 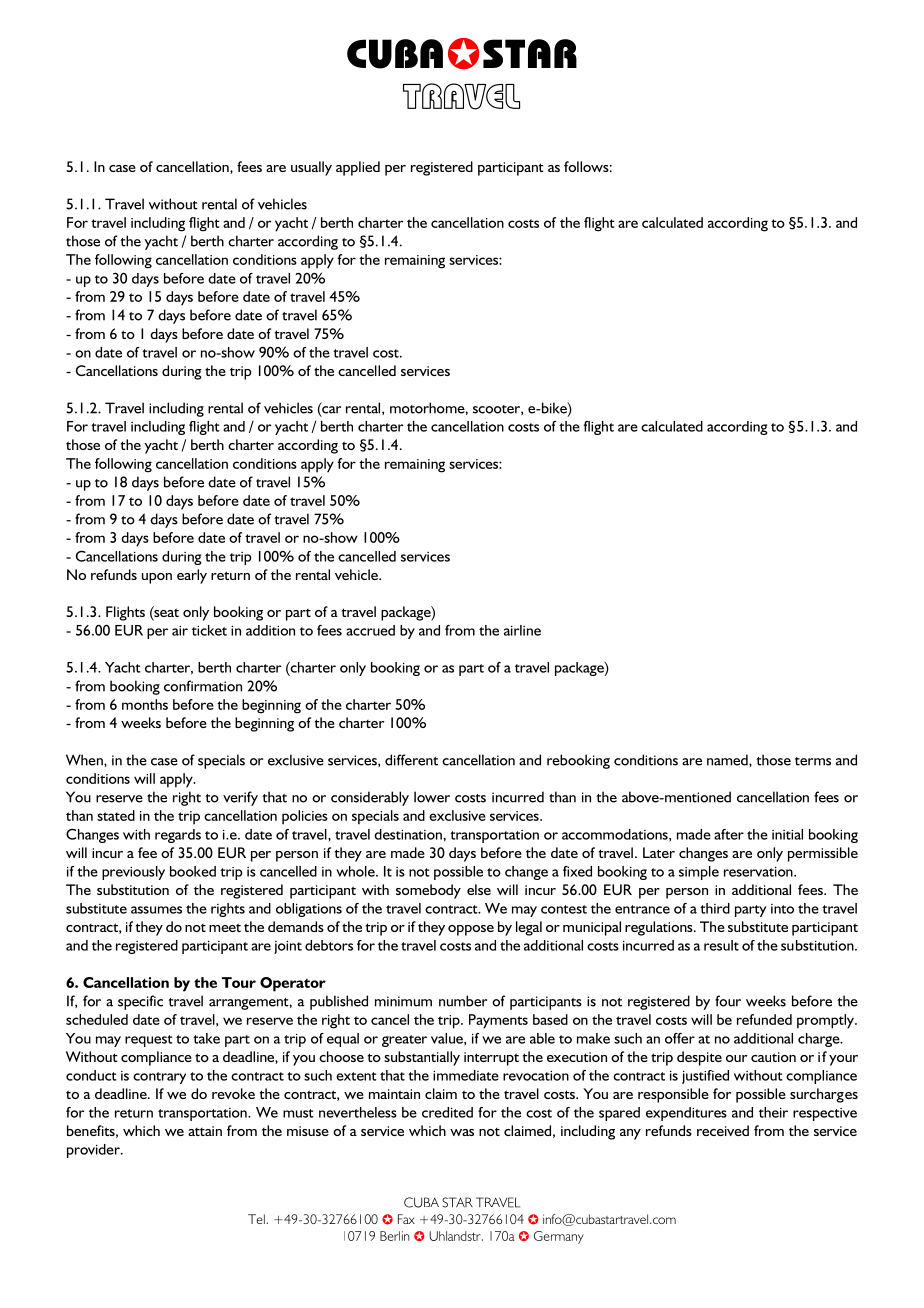 I want to click on after, so click(x=729, y=834).
